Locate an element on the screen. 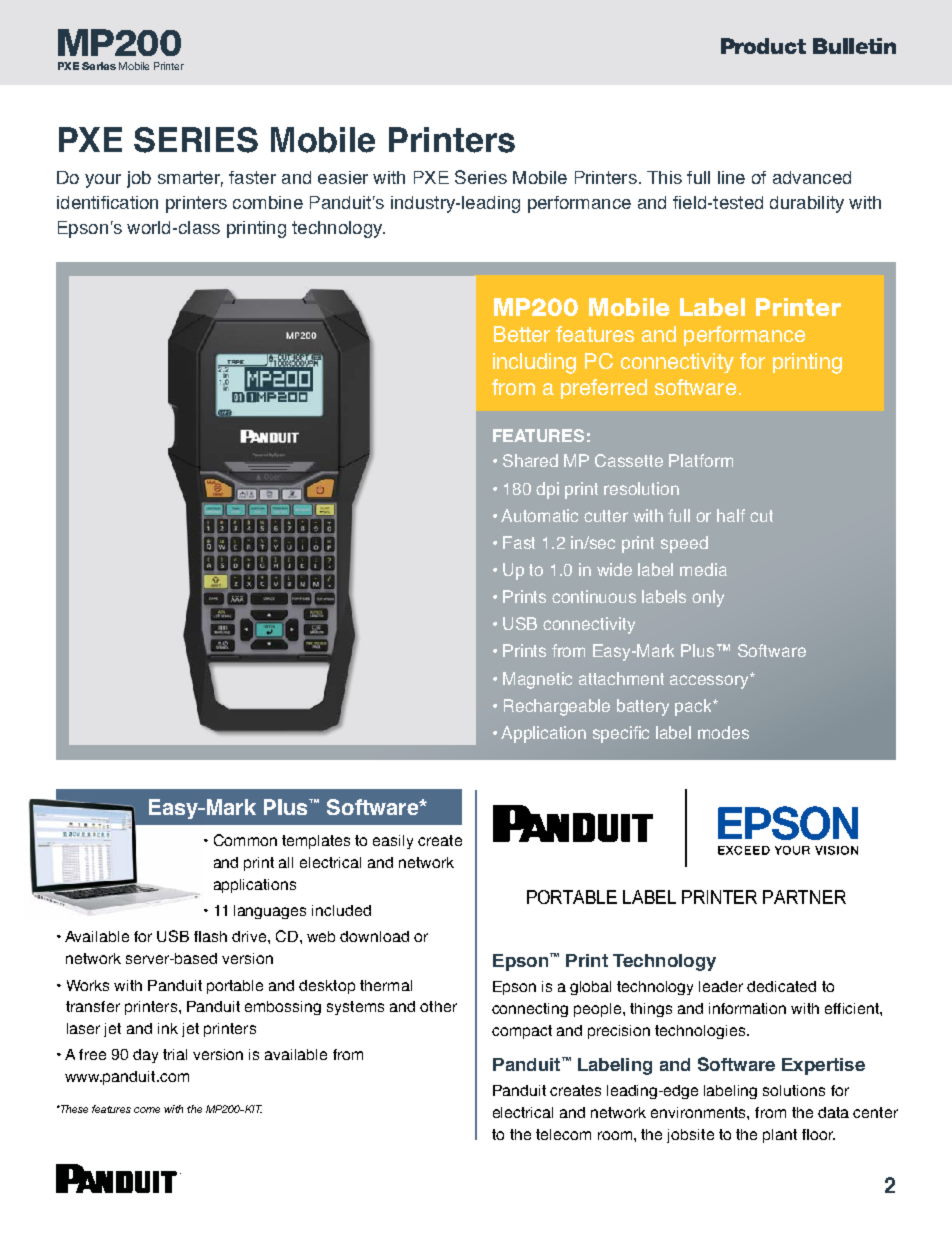  telecom is located at coordinates (563, 1134).
